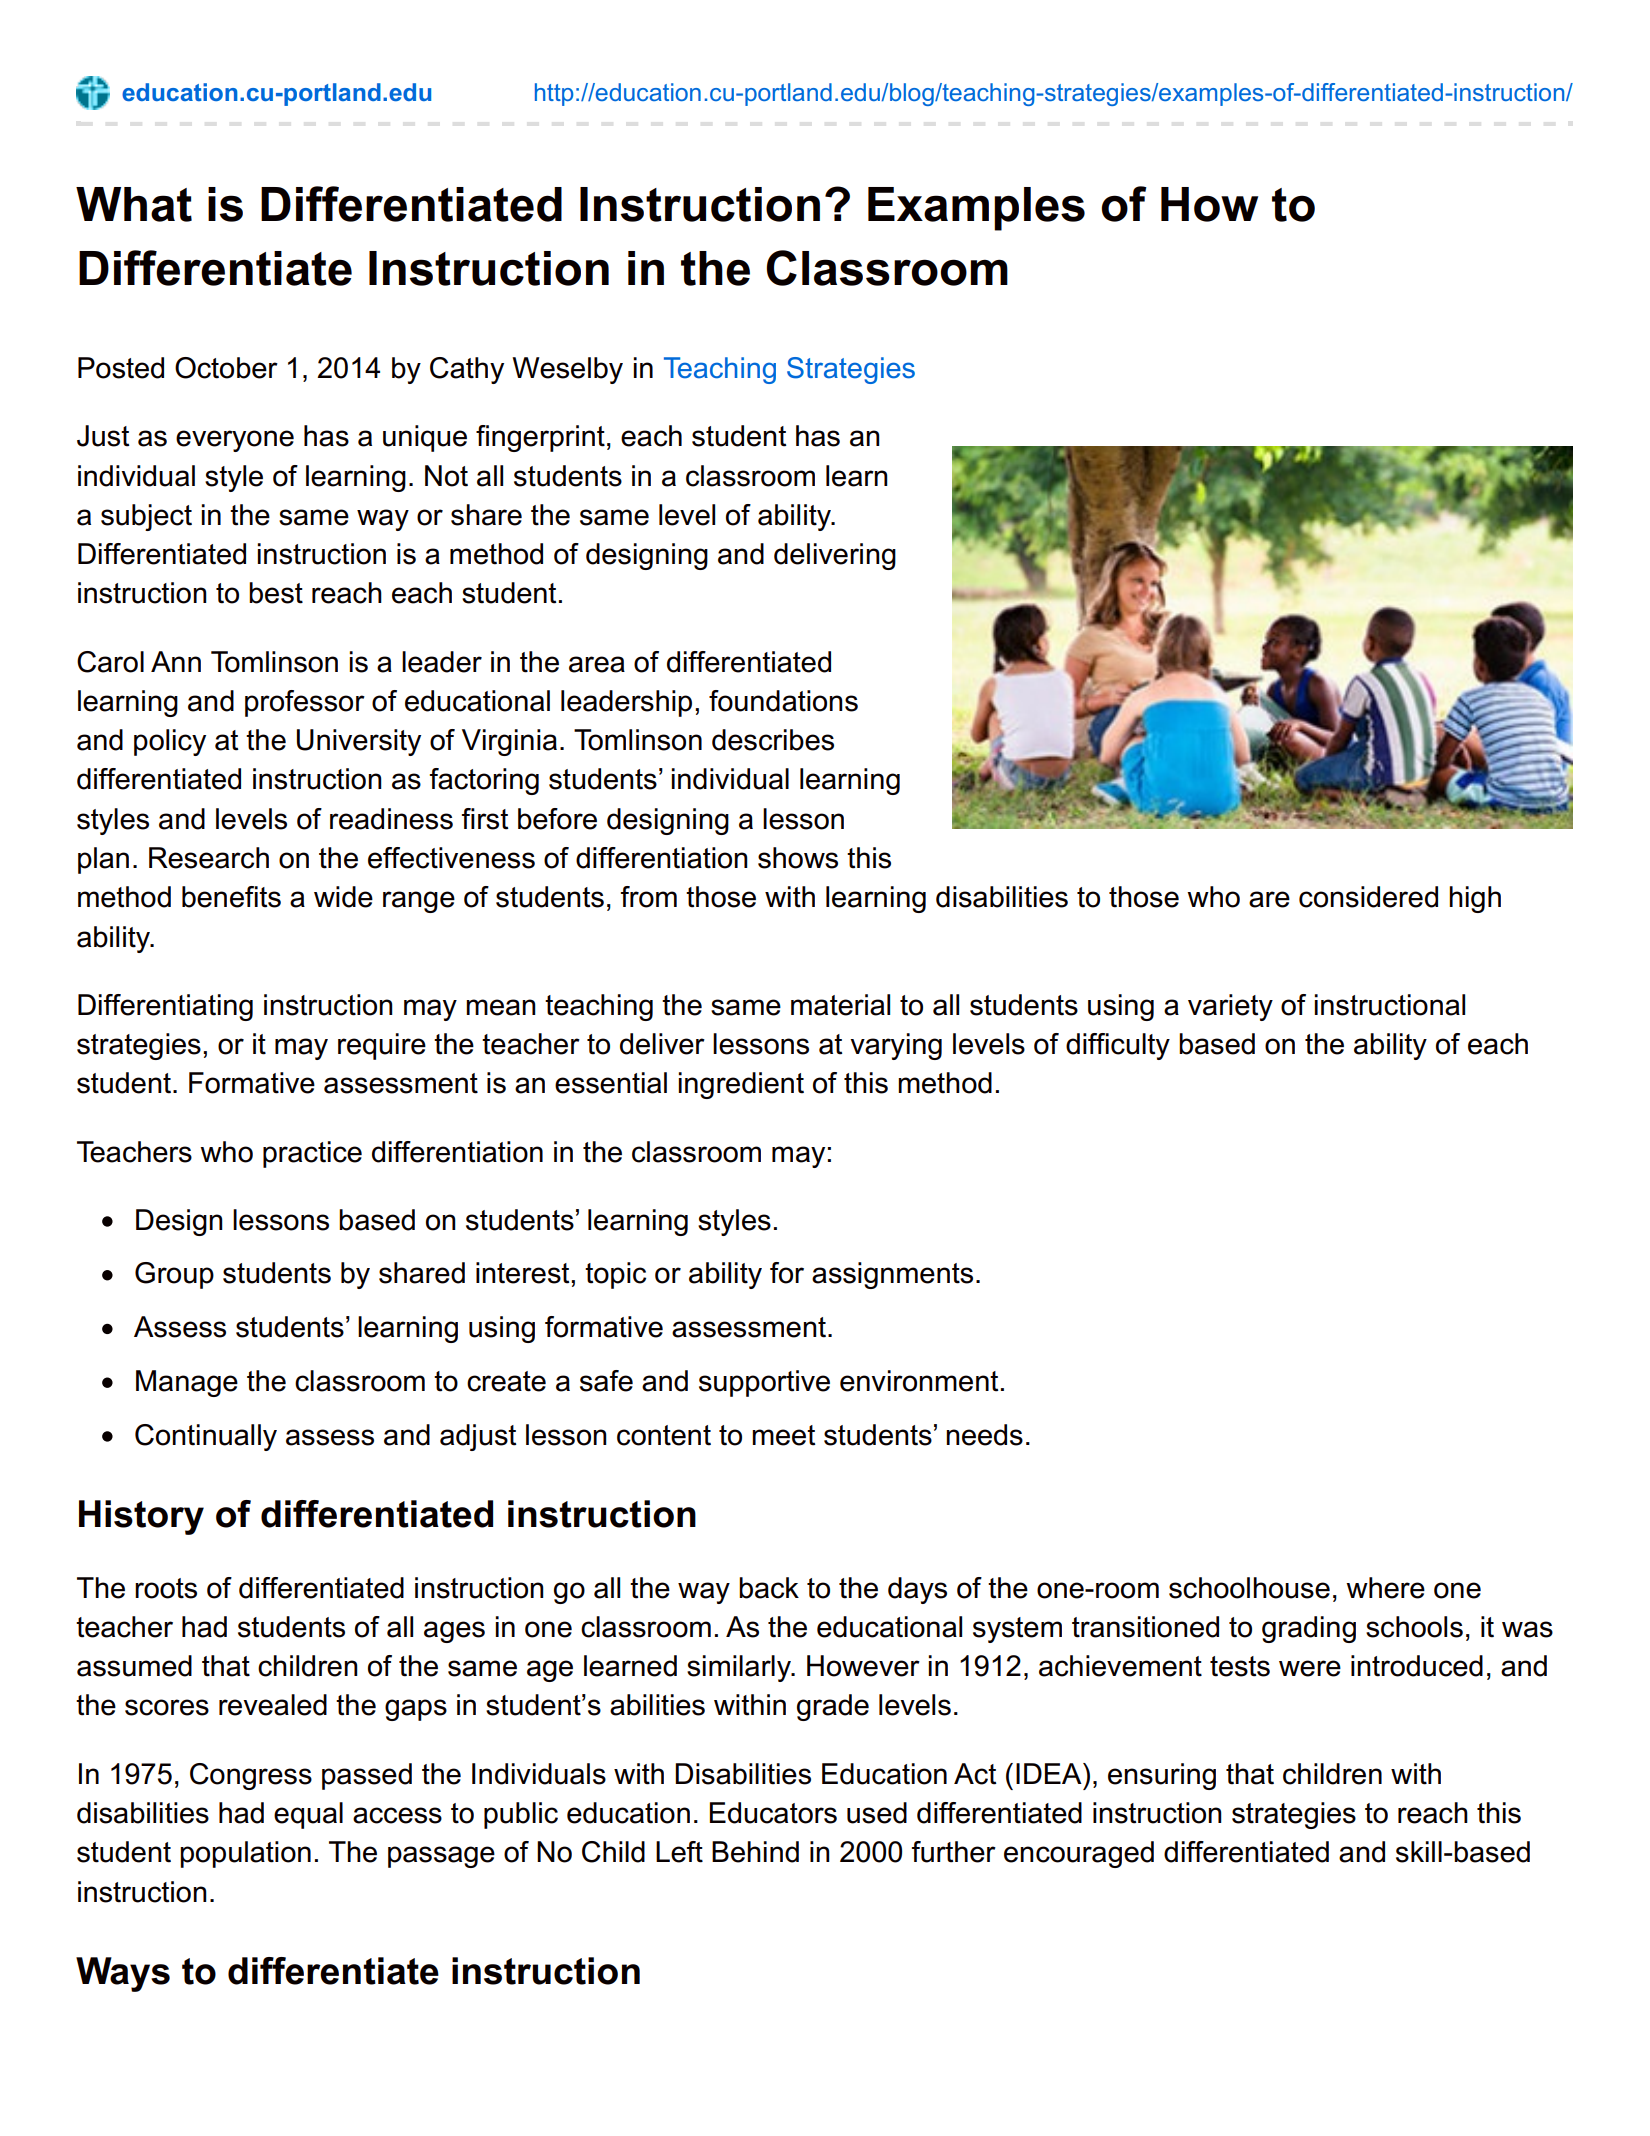 The image size is (1650, 2136). Describe the element at coordinates (209, 858) in the screenshot. I see `Research` at that location.
